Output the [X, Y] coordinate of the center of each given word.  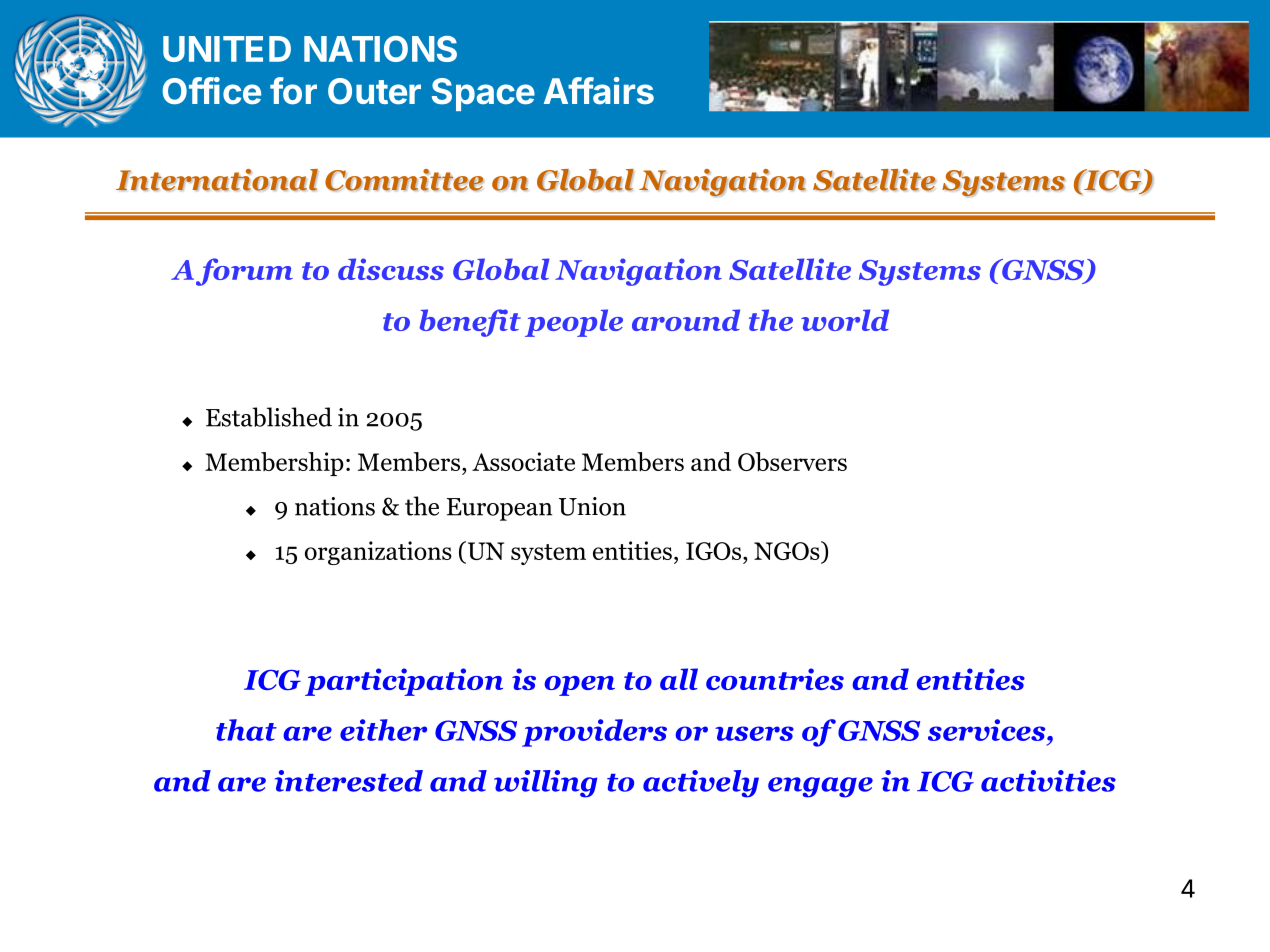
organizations [378, 553]
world [845, 320]
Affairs [599, 91]
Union [592, 506]
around [686, 320]
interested [349, 781]
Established [269, 417]
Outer [374, 91]
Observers [792, 462]
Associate [523, 461]
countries [775, 679]
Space [483, 94]
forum [244, 272]
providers [594, 733]
